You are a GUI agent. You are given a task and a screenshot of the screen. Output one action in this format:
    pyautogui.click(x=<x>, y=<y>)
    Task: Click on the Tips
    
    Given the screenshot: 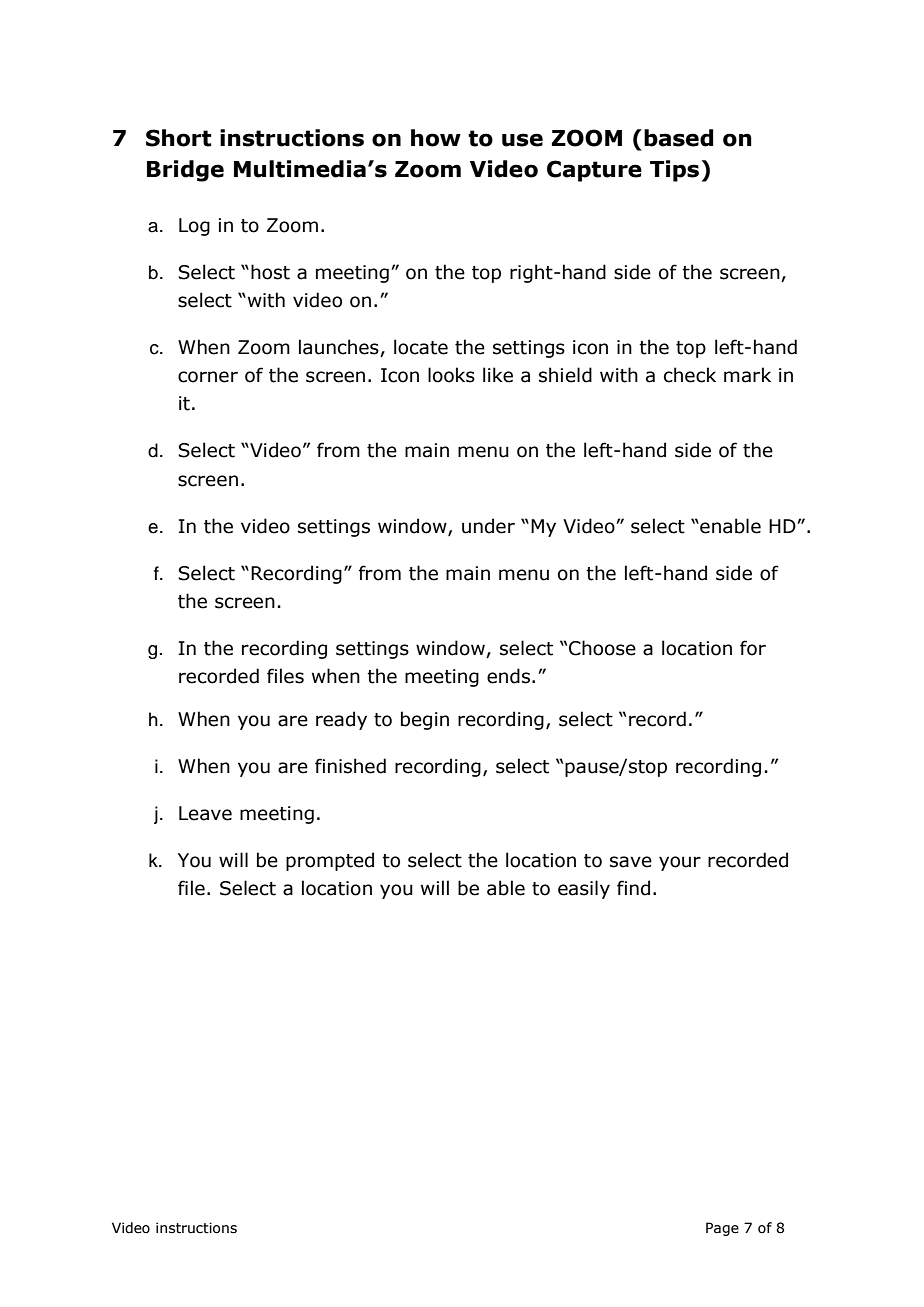 What is the action you would take?
    pyautogui.click(x=674, y=171)
